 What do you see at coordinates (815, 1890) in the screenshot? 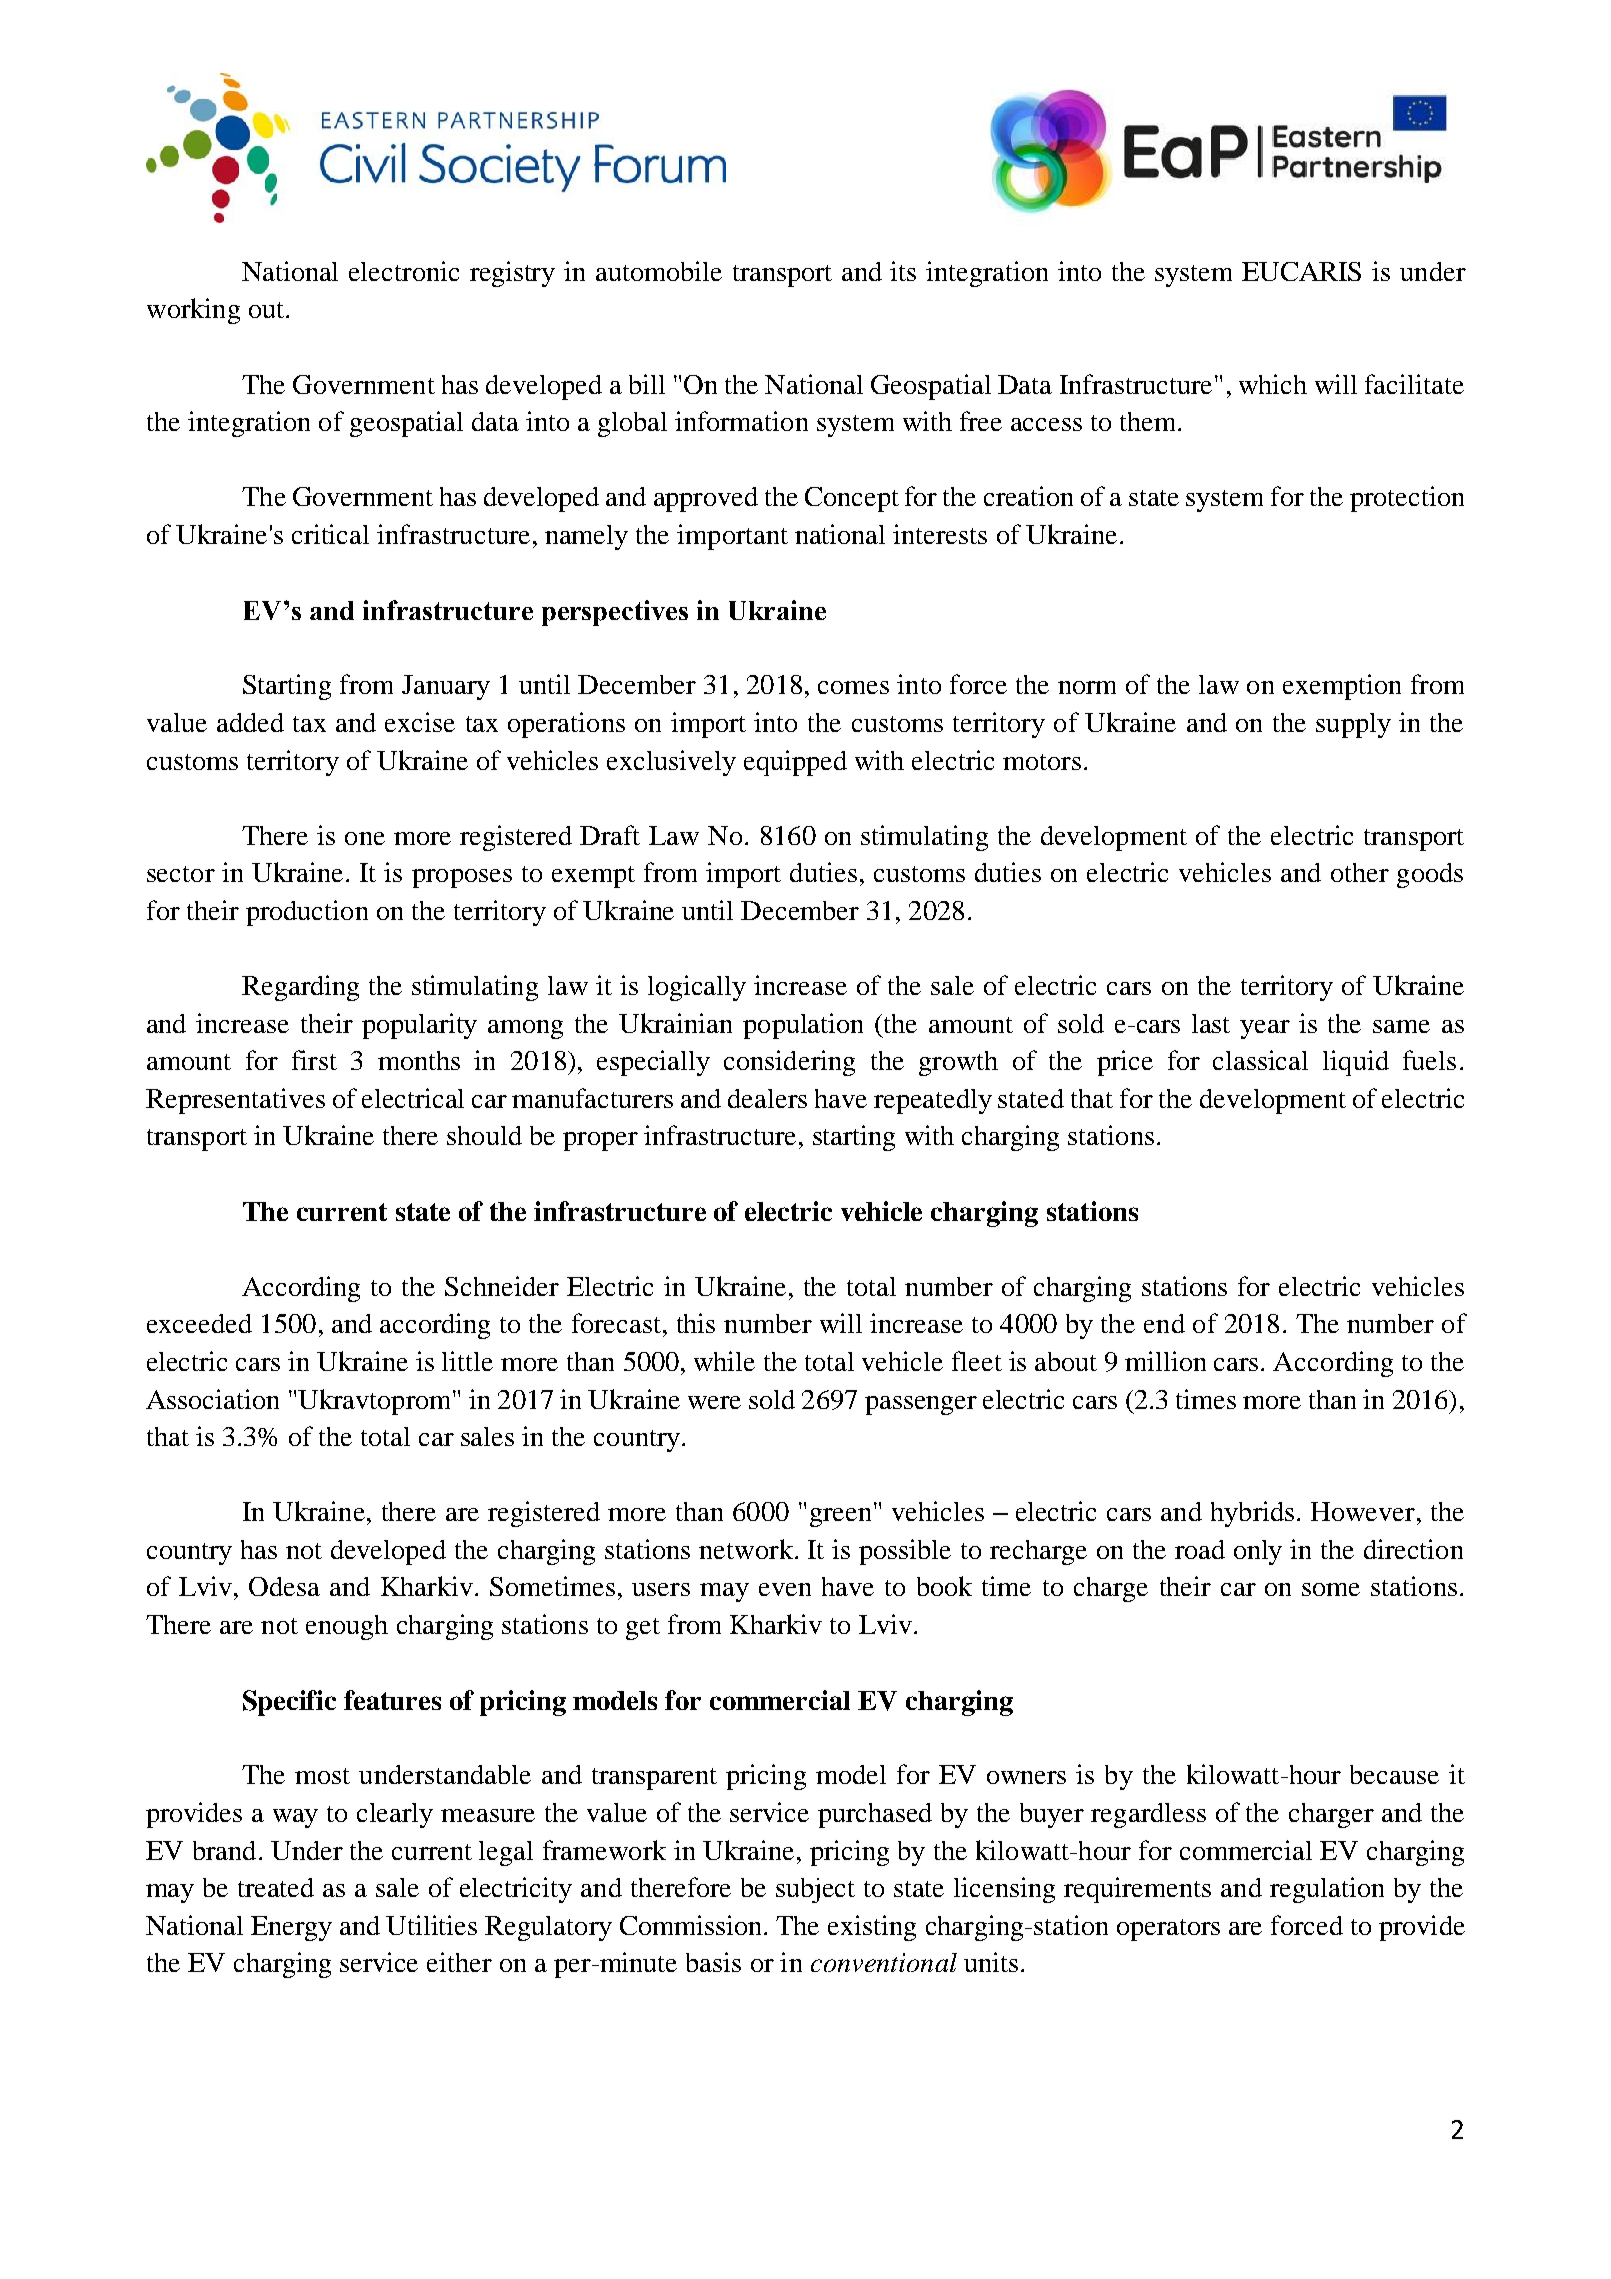
I see `subject` at bounding box center [815, 1890].
